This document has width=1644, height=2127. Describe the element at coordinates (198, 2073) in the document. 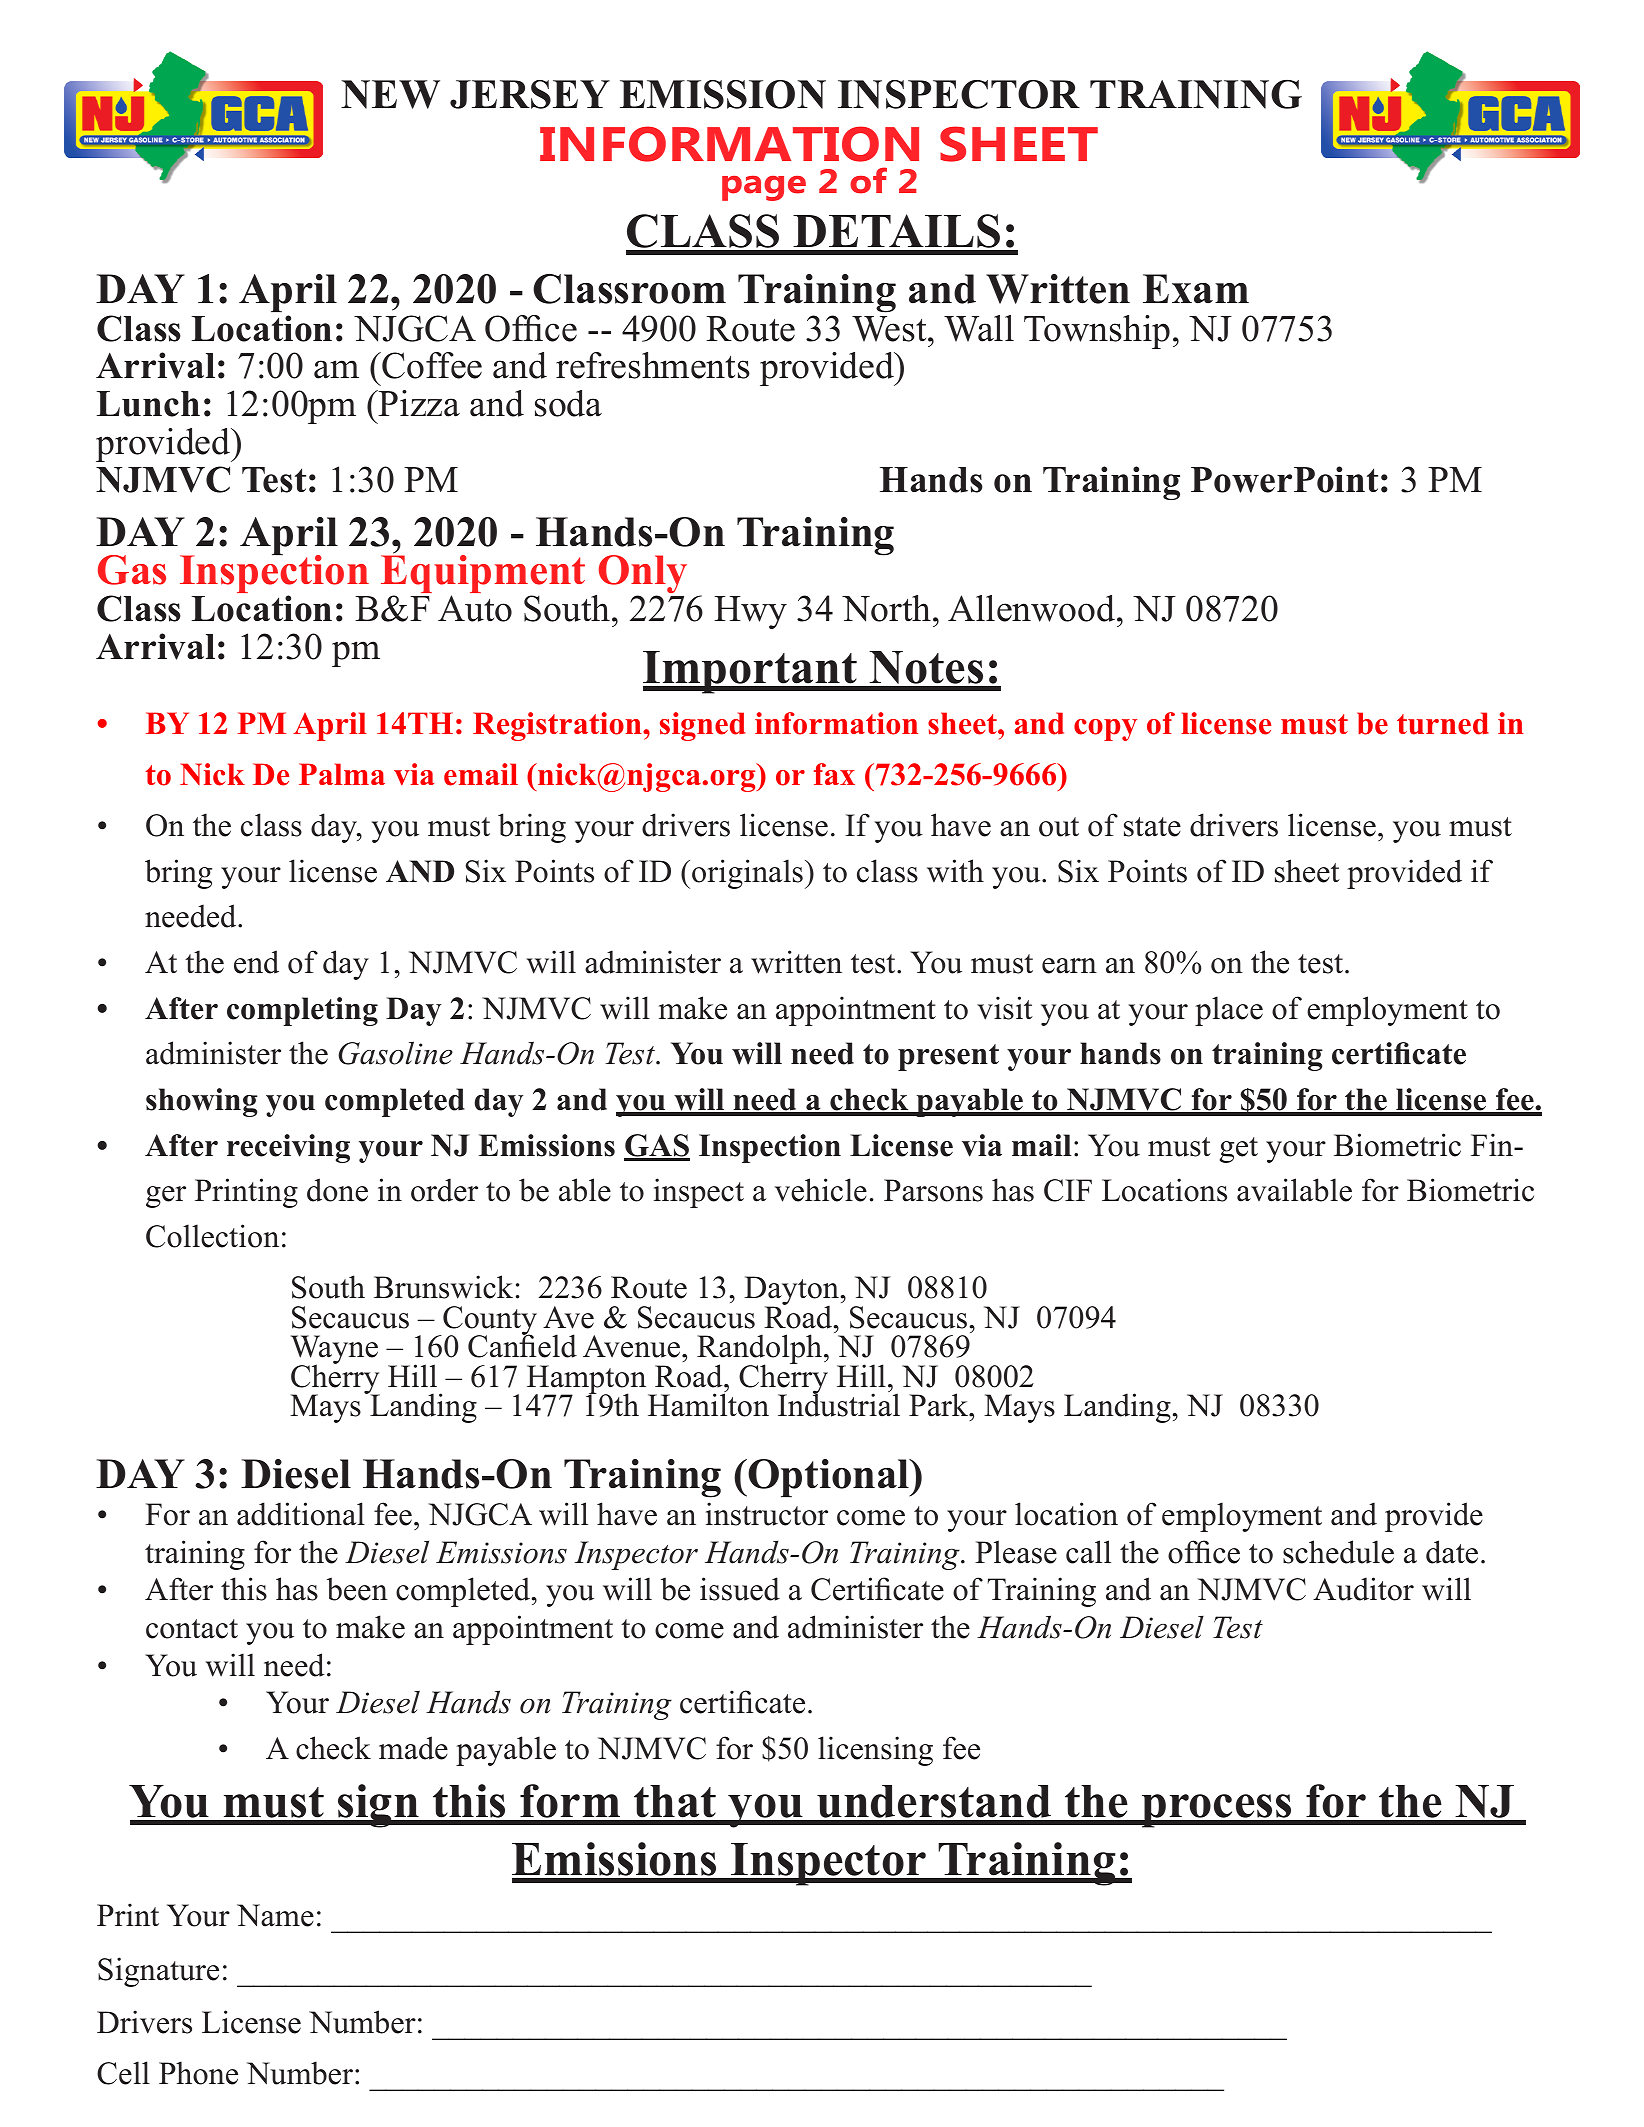

I see `Phone` at that location.
